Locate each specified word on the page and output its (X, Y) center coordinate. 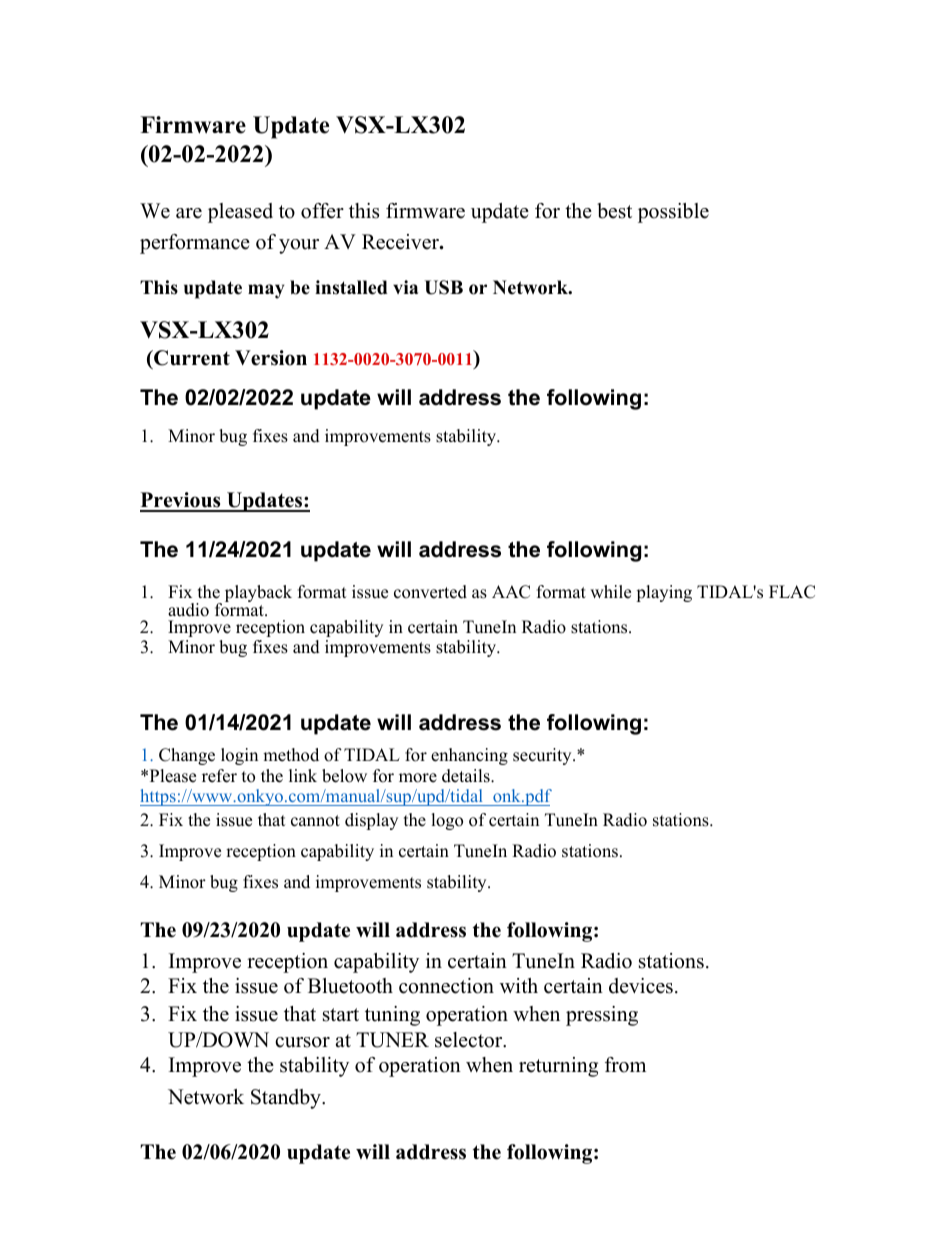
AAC (511, 592)
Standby (287, 1099)
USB (444, 287)
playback (258, 593)
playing (664, 593)
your (299, 246)
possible (673, 213)
